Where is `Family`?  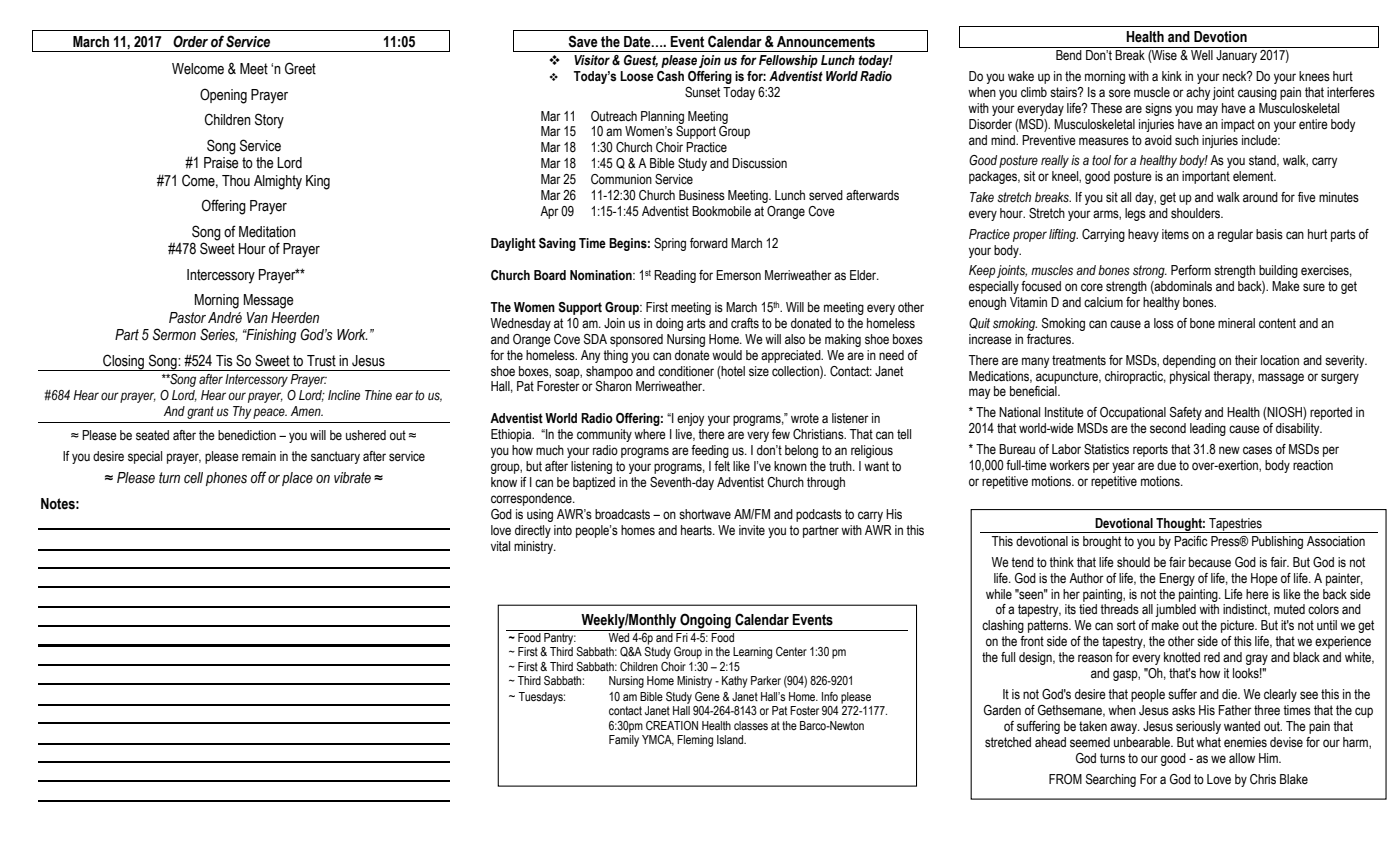 Family is located at coordinates (624, 741).
